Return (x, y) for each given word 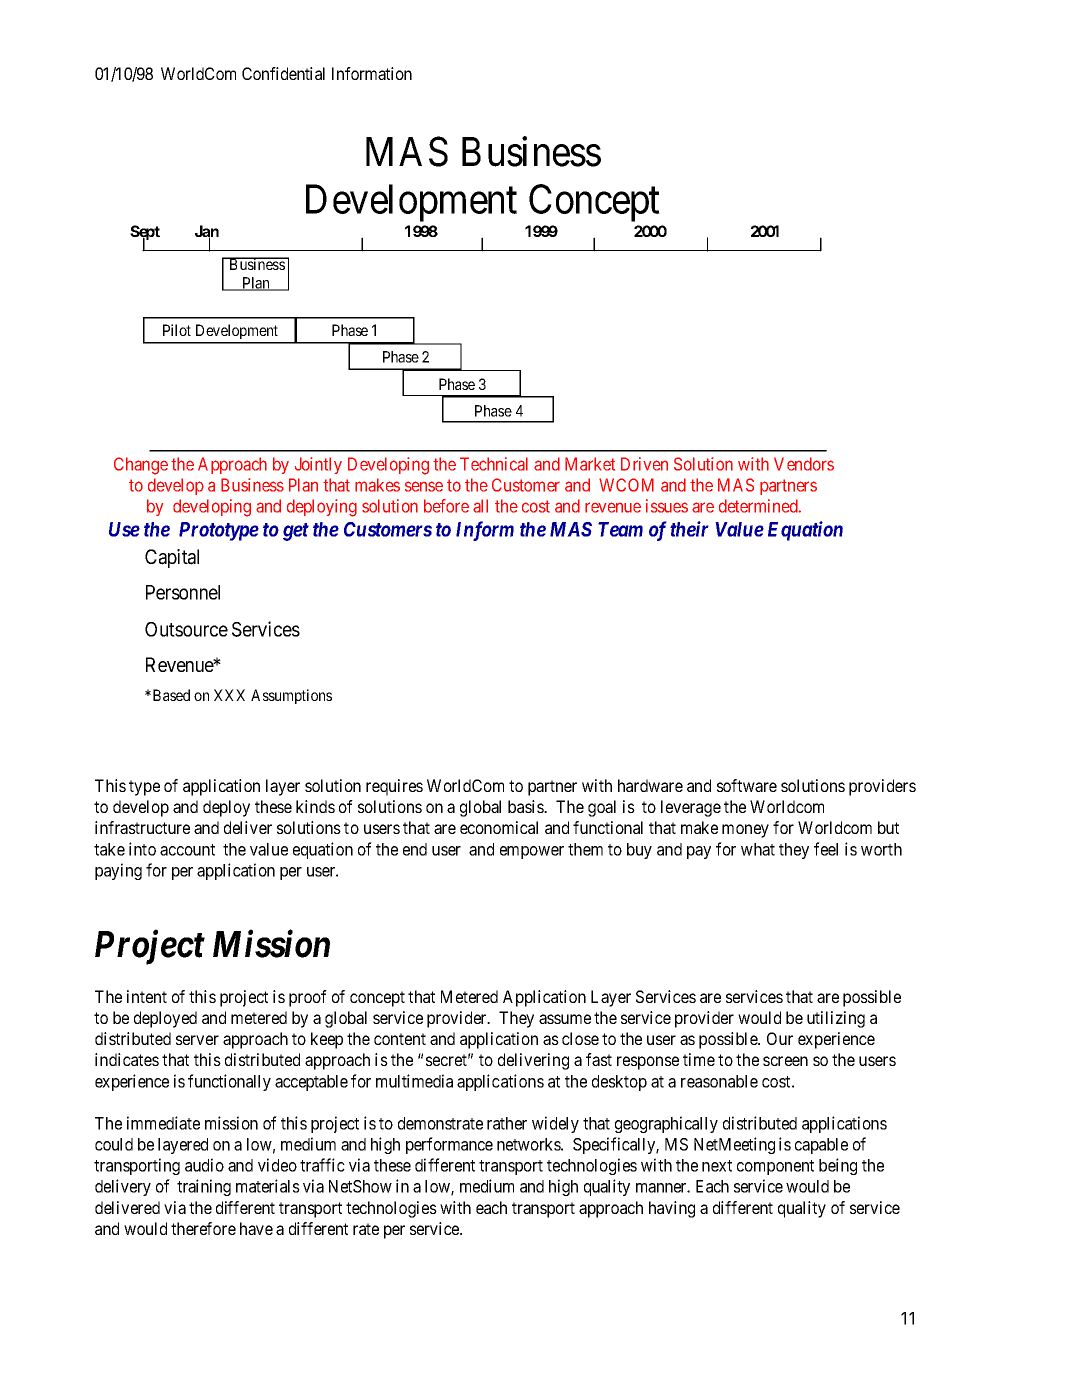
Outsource (186, 629)
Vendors (804, 464)
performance (449, 1145)
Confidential (283, 73)
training (204, 1187)
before (446, 506)
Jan (207, 232)
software (747, 785)
